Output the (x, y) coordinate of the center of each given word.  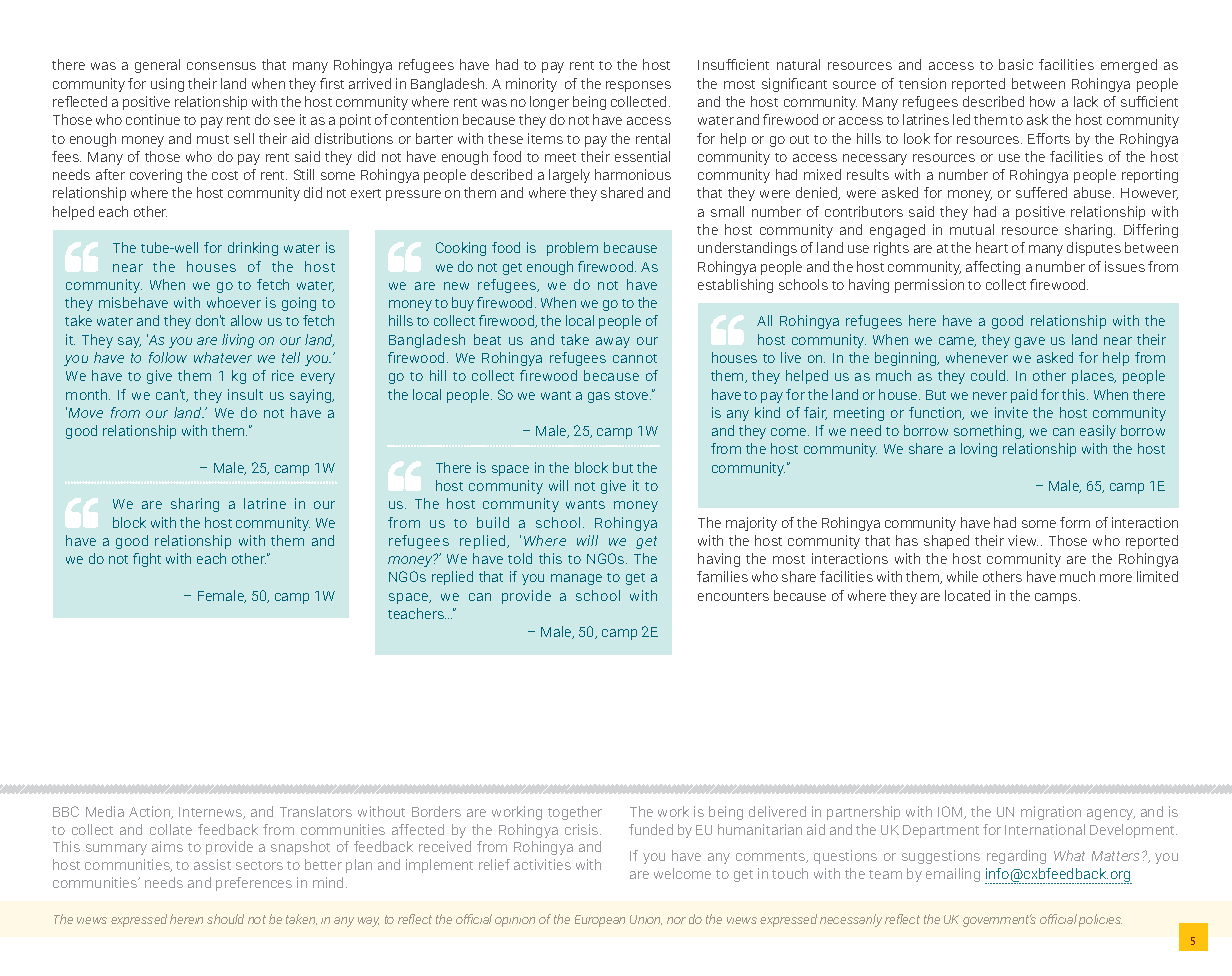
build (493, 522)
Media (105, 811)
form (1075, 522)
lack (1086, 101)
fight (147, 560)
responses (638, 86)
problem (572, 249)
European (600, 921)
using (167, 85)
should (225, 919)
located (967, 595)
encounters (733, 596)
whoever (234, 302)
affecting (993, 268)
